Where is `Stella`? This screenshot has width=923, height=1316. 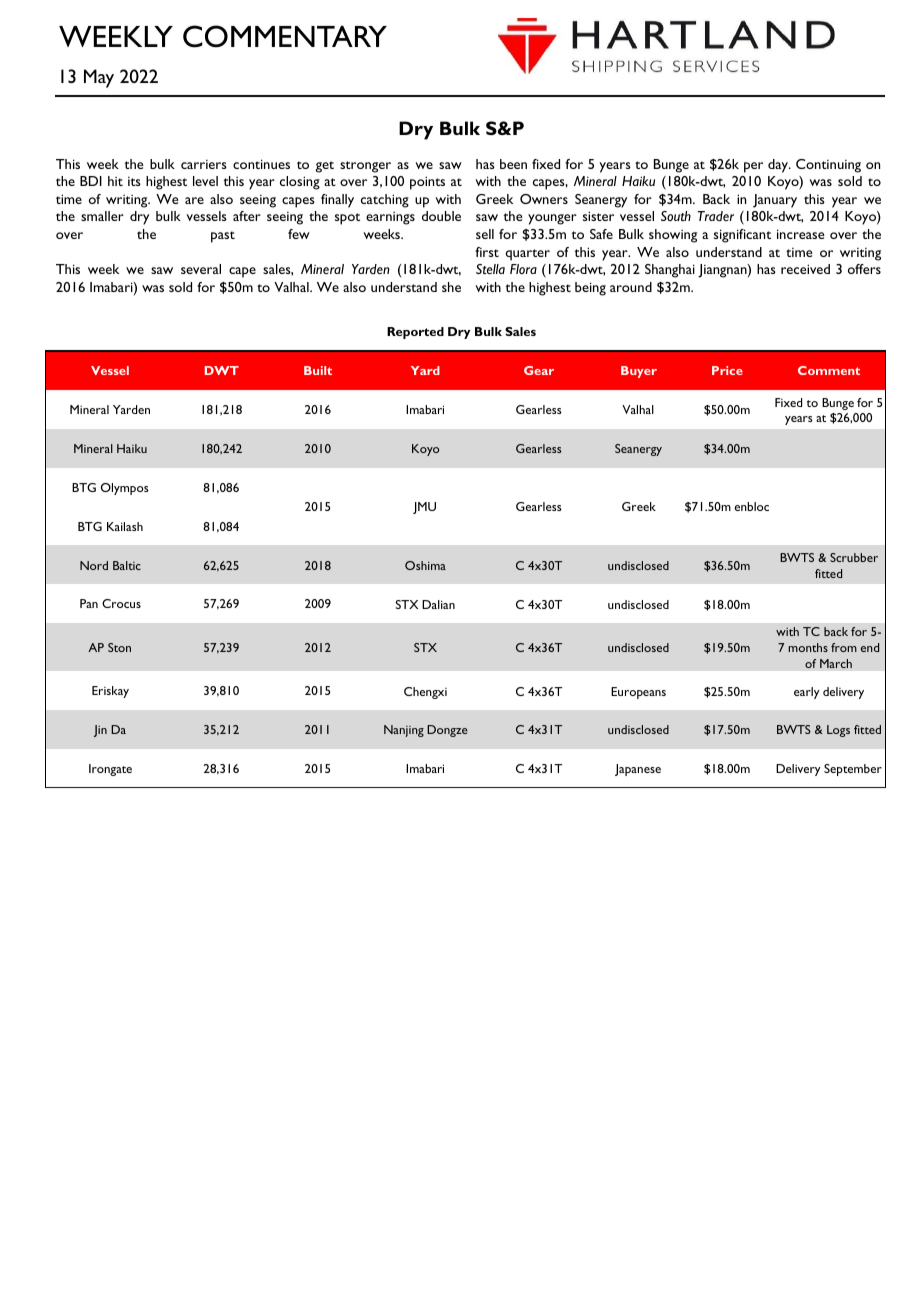
Stella is located at coordinates (490, 269).
